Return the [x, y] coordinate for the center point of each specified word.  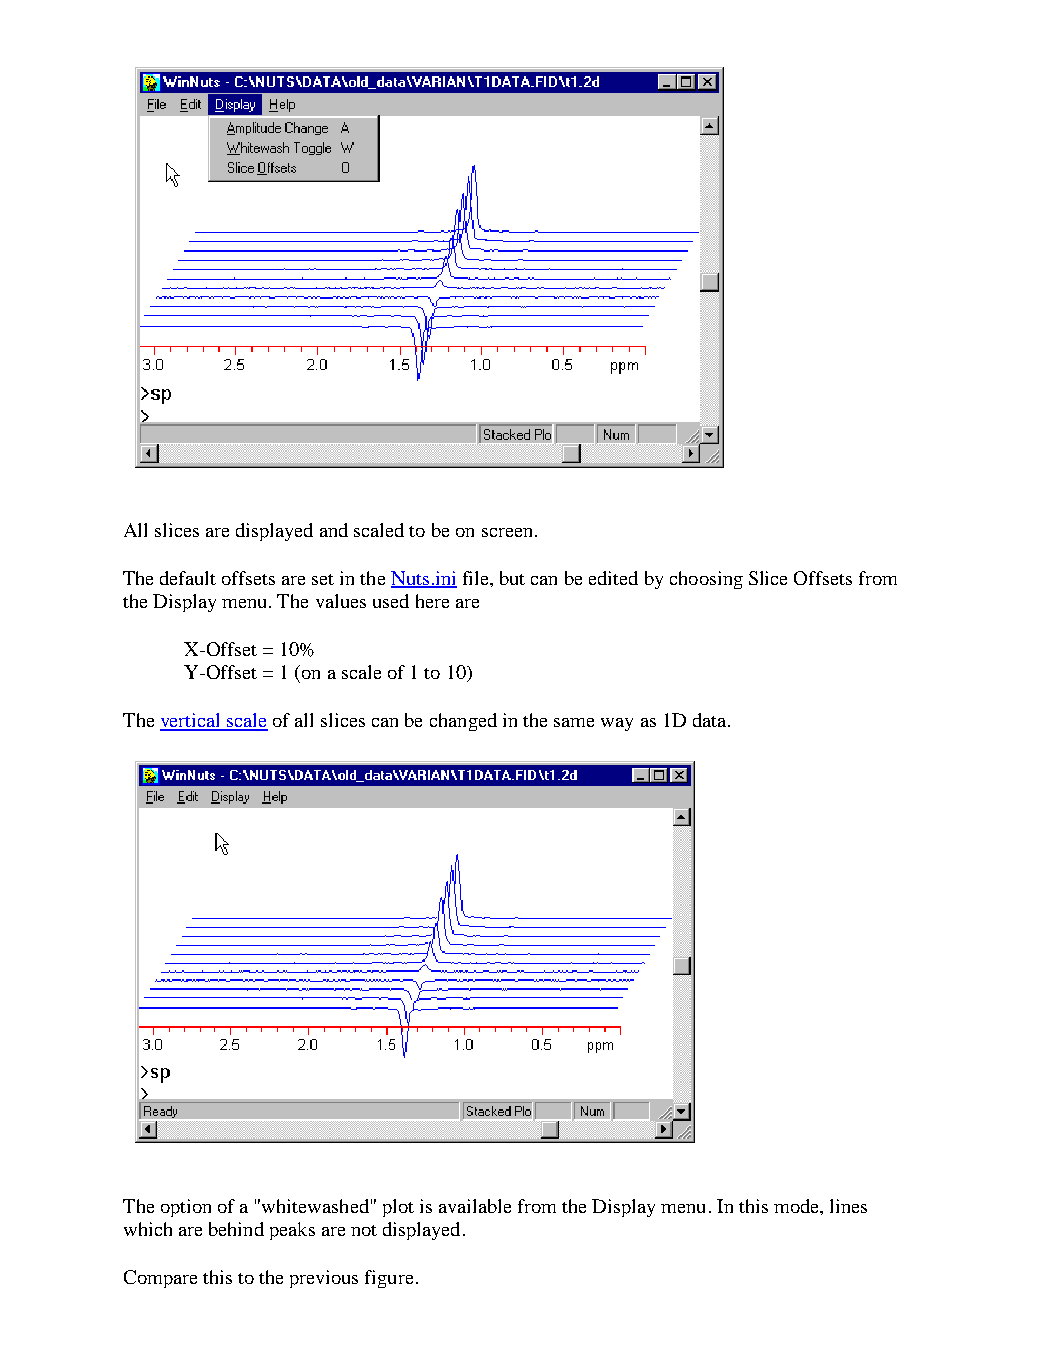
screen [507, 532]
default [188, 578]
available [475, 1206]
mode [798, 1207]
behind [236, 1229]
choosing [706, 580]
